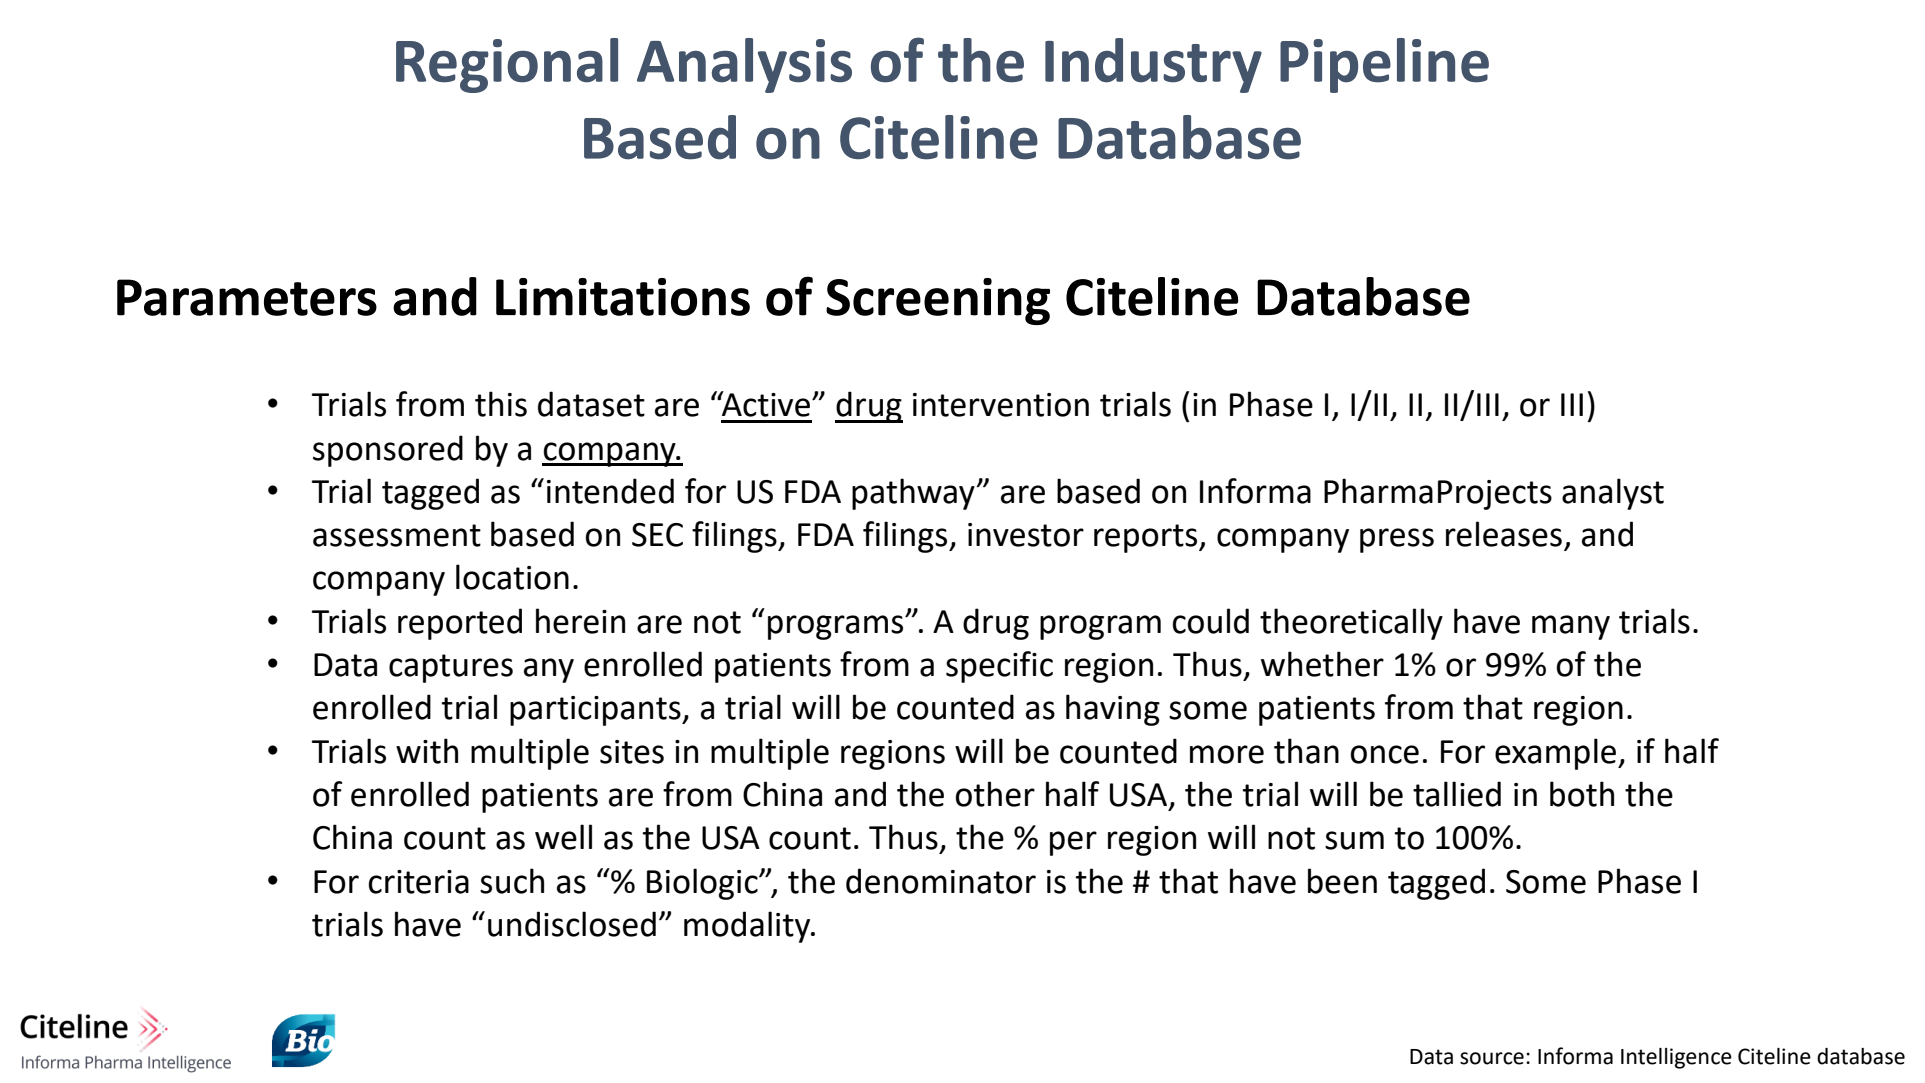 Image resolution: width=1925 pixels, height=1083 pixels. I want to click on Pipeline, so click(1384, 65).
